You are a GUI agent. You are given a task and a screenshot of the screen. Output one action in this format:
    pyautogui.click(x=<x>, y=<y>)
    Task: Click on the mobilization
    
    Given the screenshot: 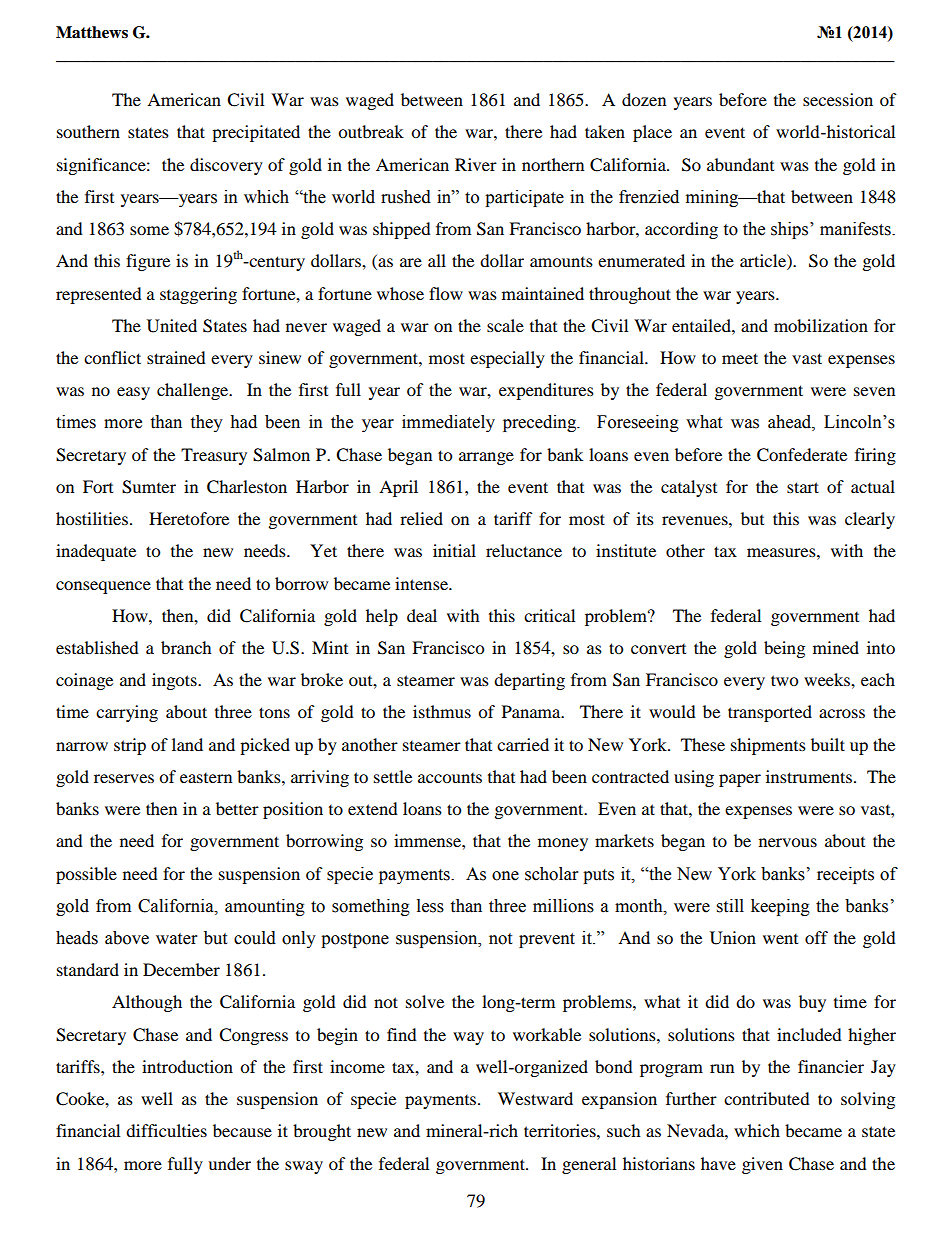 What is the action you would take?
    pyautogui.click(x=821, y=325)
